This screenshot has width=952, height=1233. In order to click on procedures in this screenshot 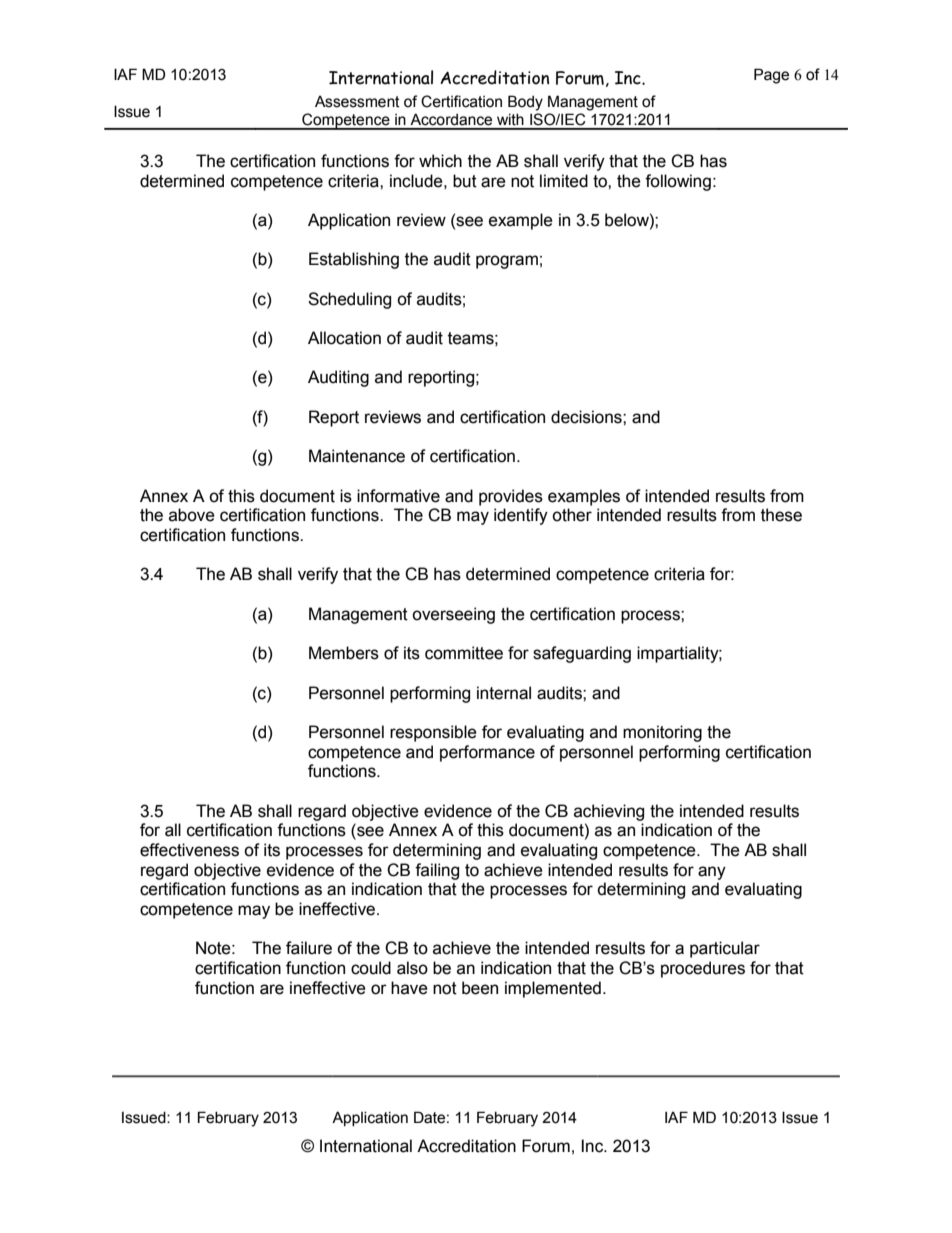, I will do `click(703, 969)`.
